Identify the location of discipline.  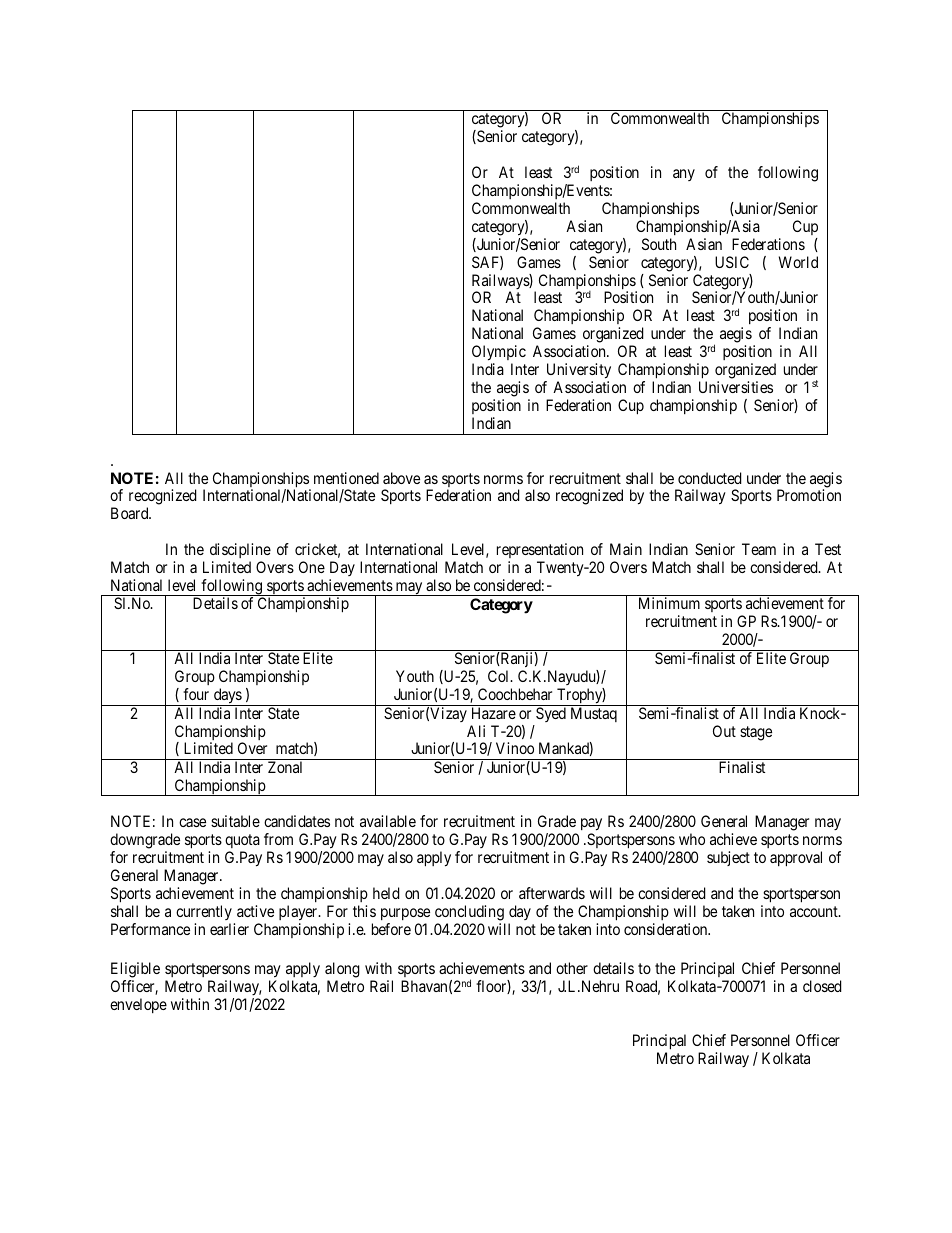
(240, 550).
